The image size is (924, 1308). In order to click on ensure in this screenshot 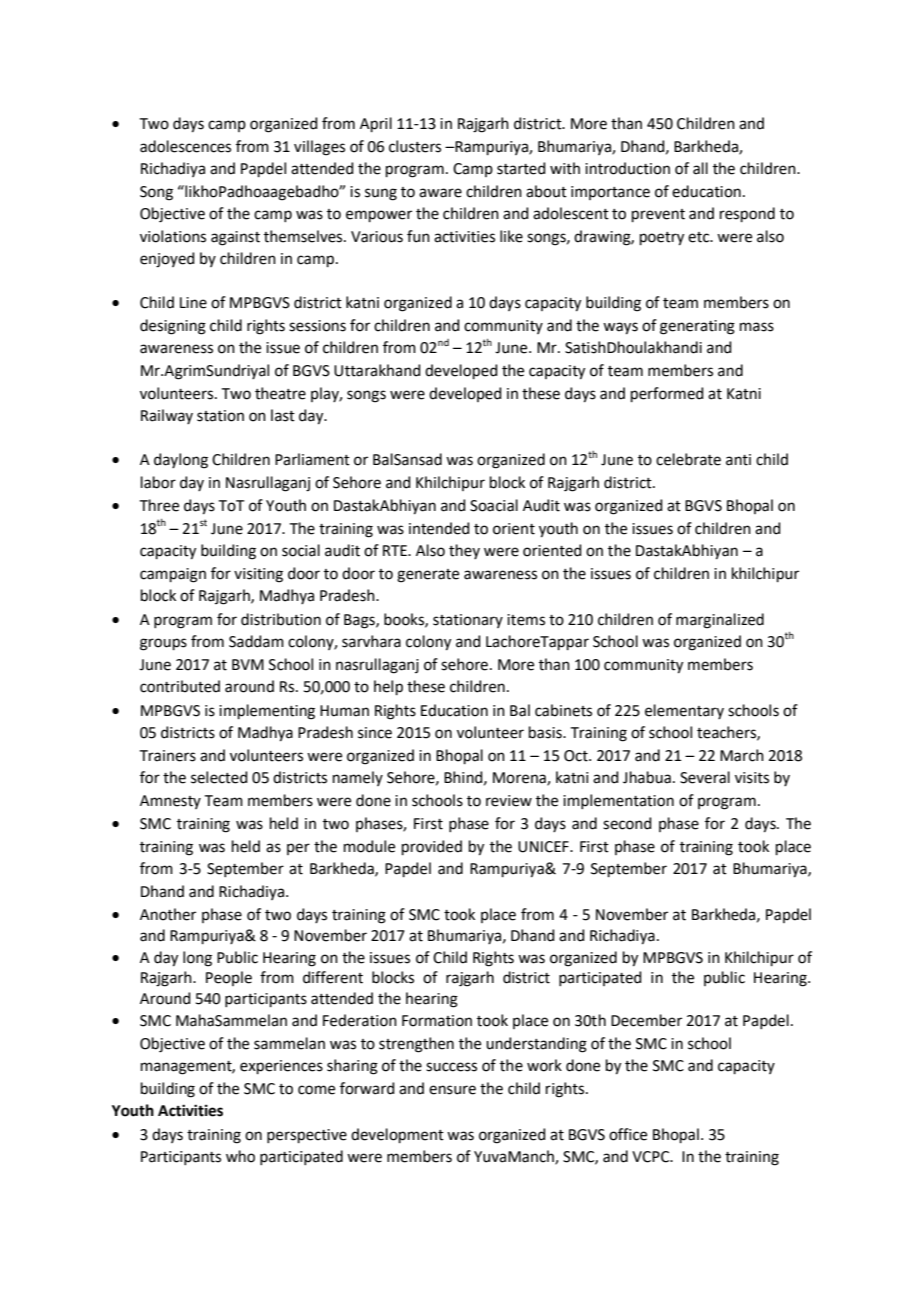, I will do `click(452, 1090)`.
